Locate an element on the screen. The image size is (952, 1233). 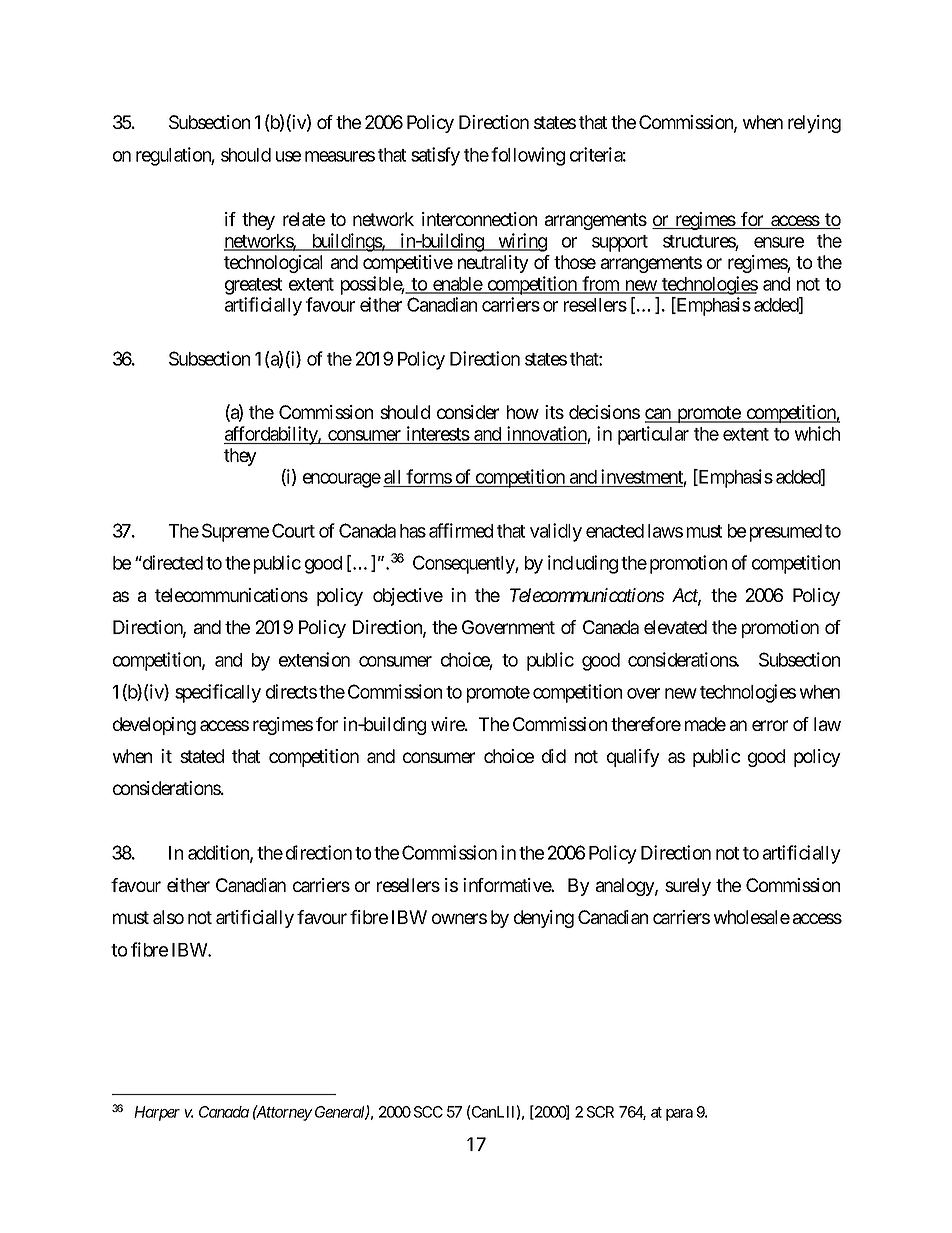
affirmed is located at coordinates (461, 530).
